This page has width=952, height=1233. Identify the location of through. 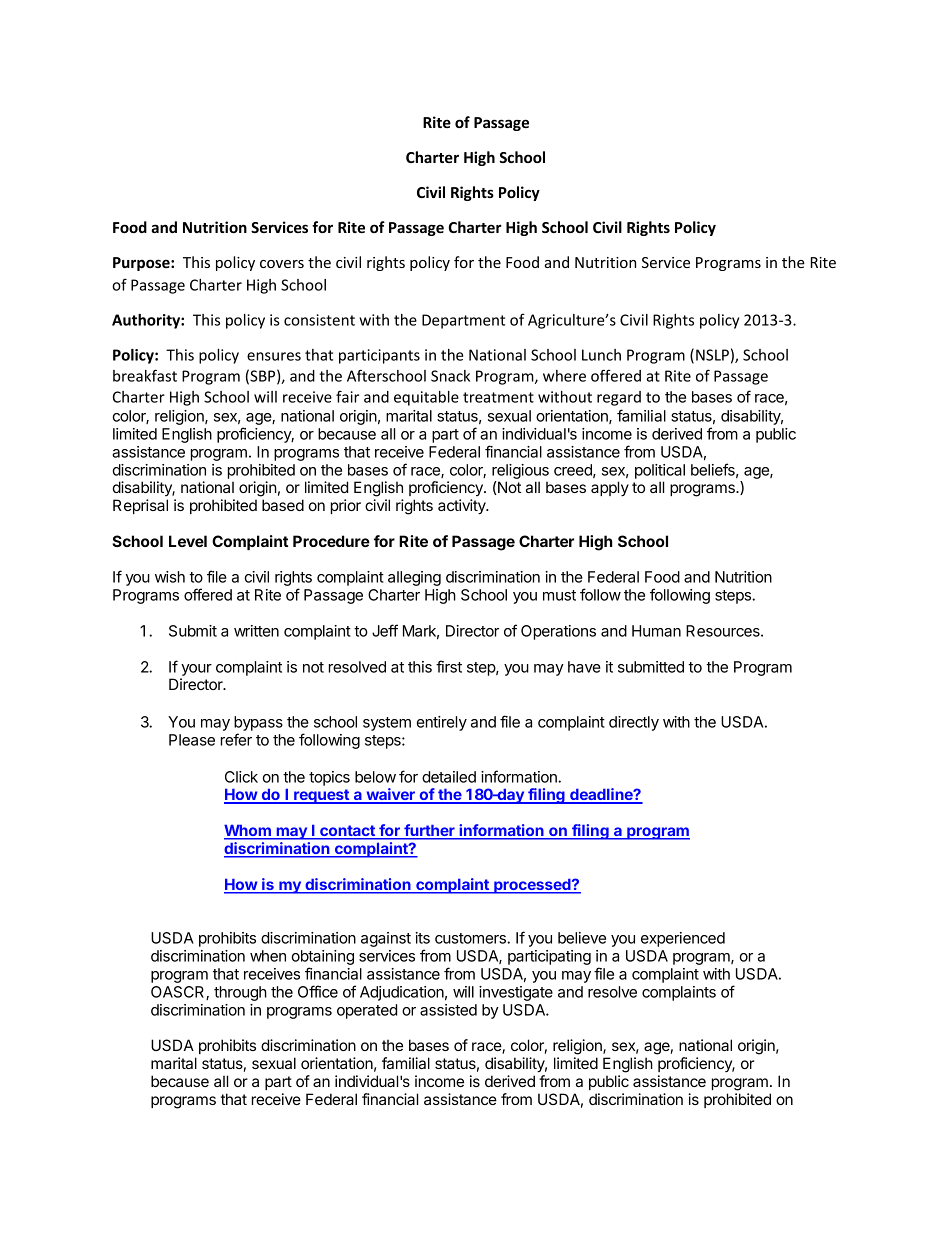
(240, 993).
